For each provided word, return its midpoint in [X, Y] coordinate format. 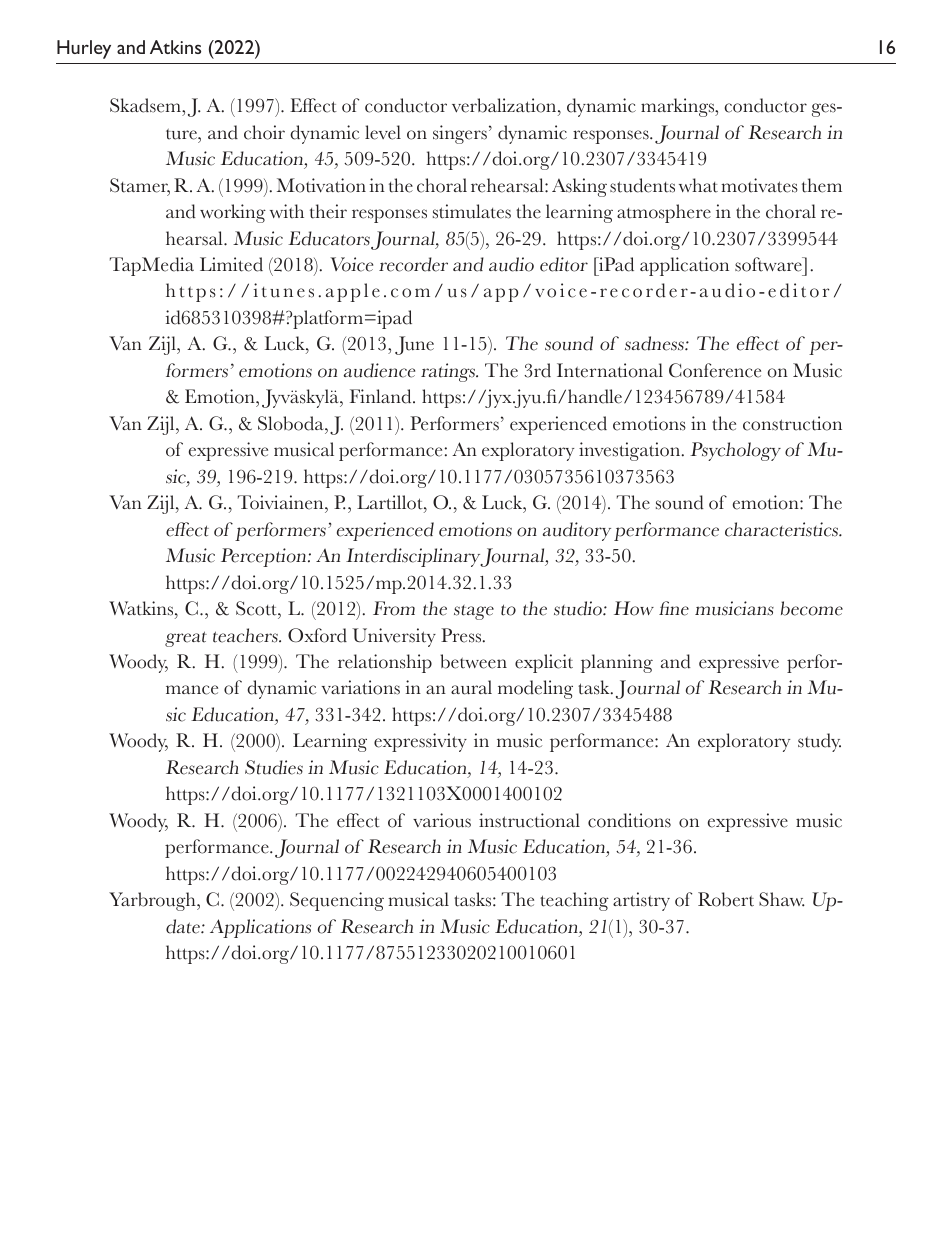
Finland [382, 396]
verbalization [505, 105]
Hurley [84, 49]
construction [792, 423]
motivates [759, 185]
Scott [257, 608]
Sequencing [337, 901]
